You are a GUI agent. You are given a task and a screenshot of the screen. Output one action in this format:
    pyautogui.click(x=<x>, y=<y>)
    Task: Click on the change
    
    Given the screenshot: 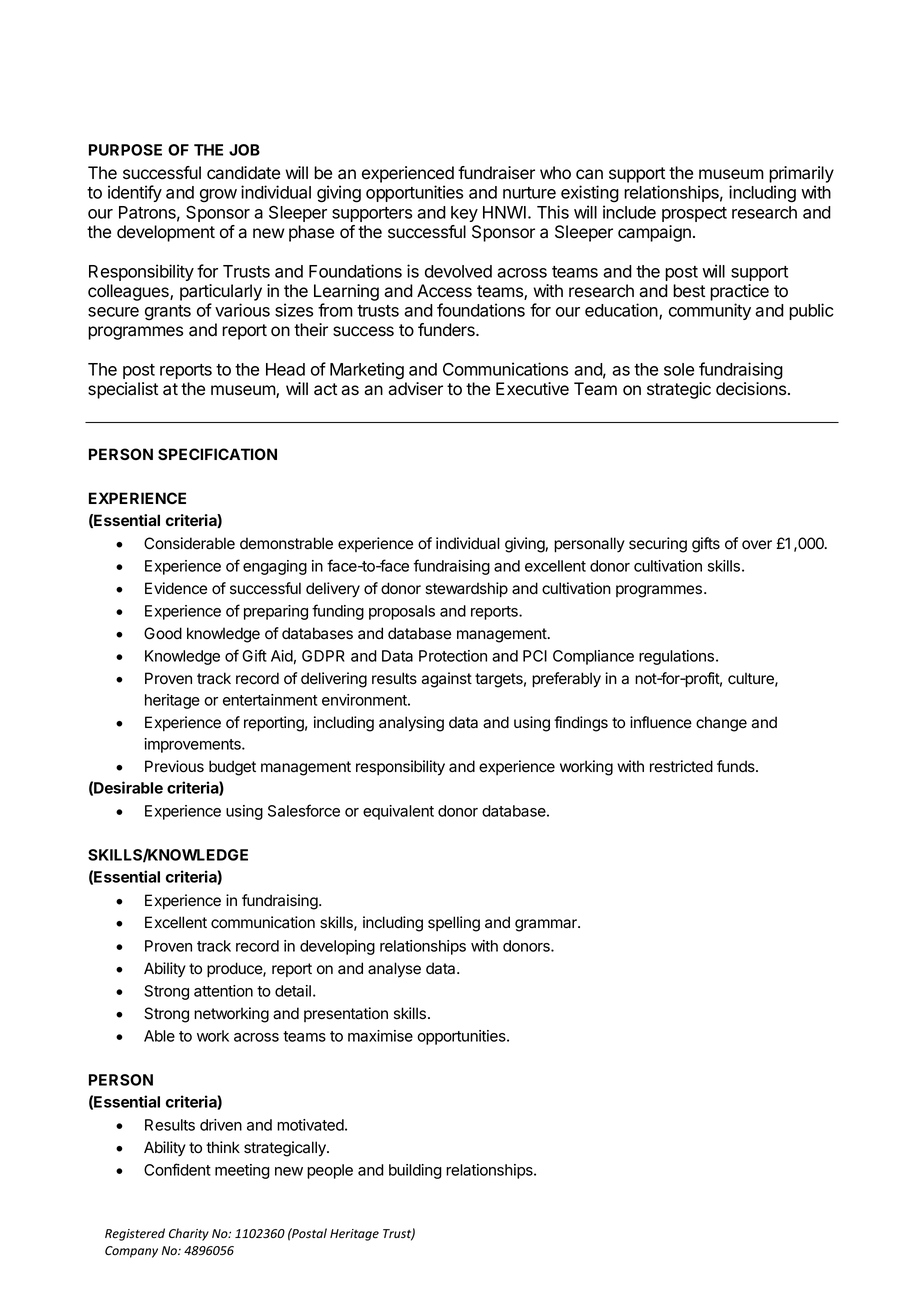 What is the action you would take?
    pyautogui.click(x=721, y=724)
